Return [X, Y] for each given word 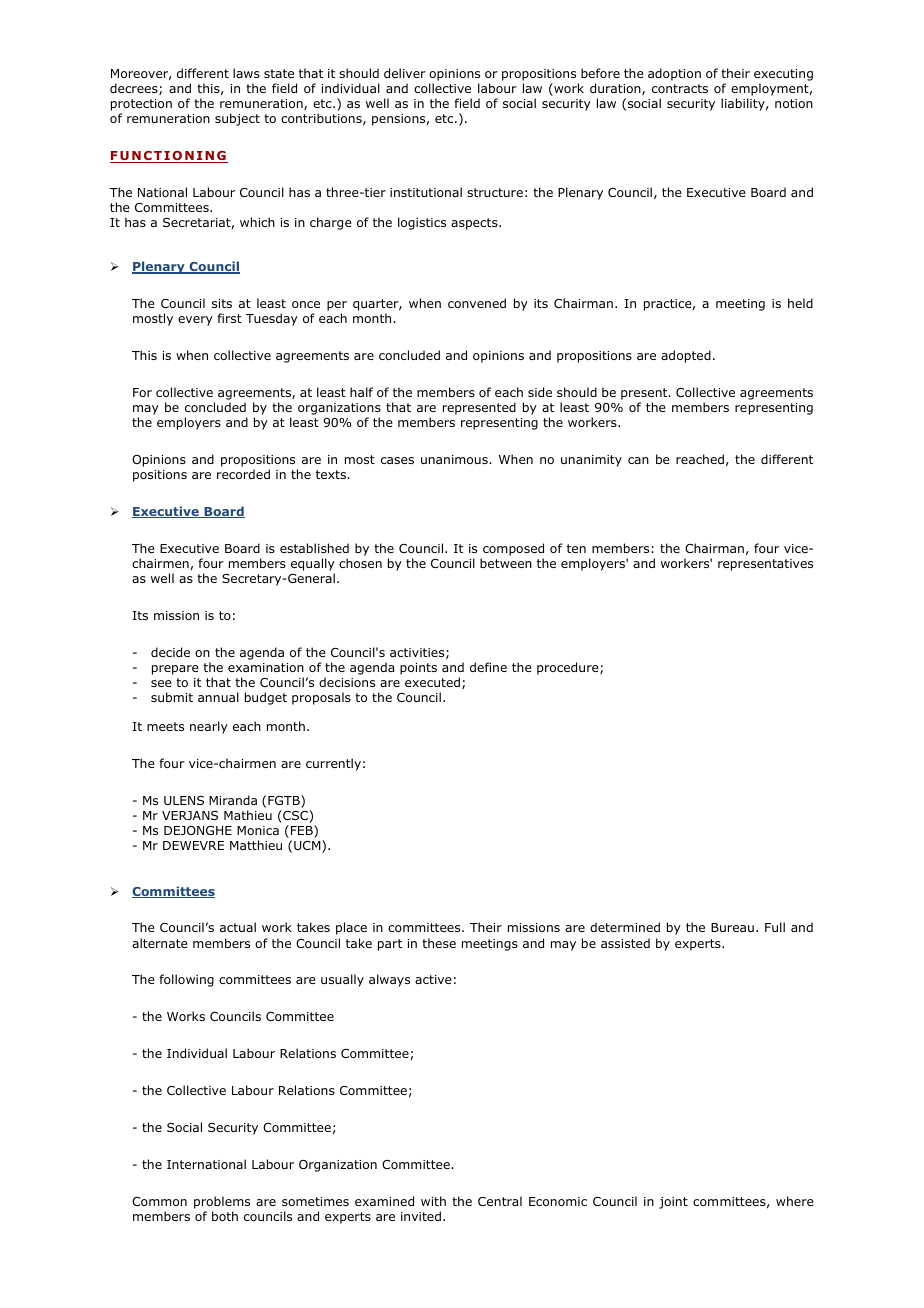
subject [237, 119]
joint [673, 1203]
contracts [680, 88]
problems [222, 1202]
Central [500, 1201]
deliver [405, 73]
